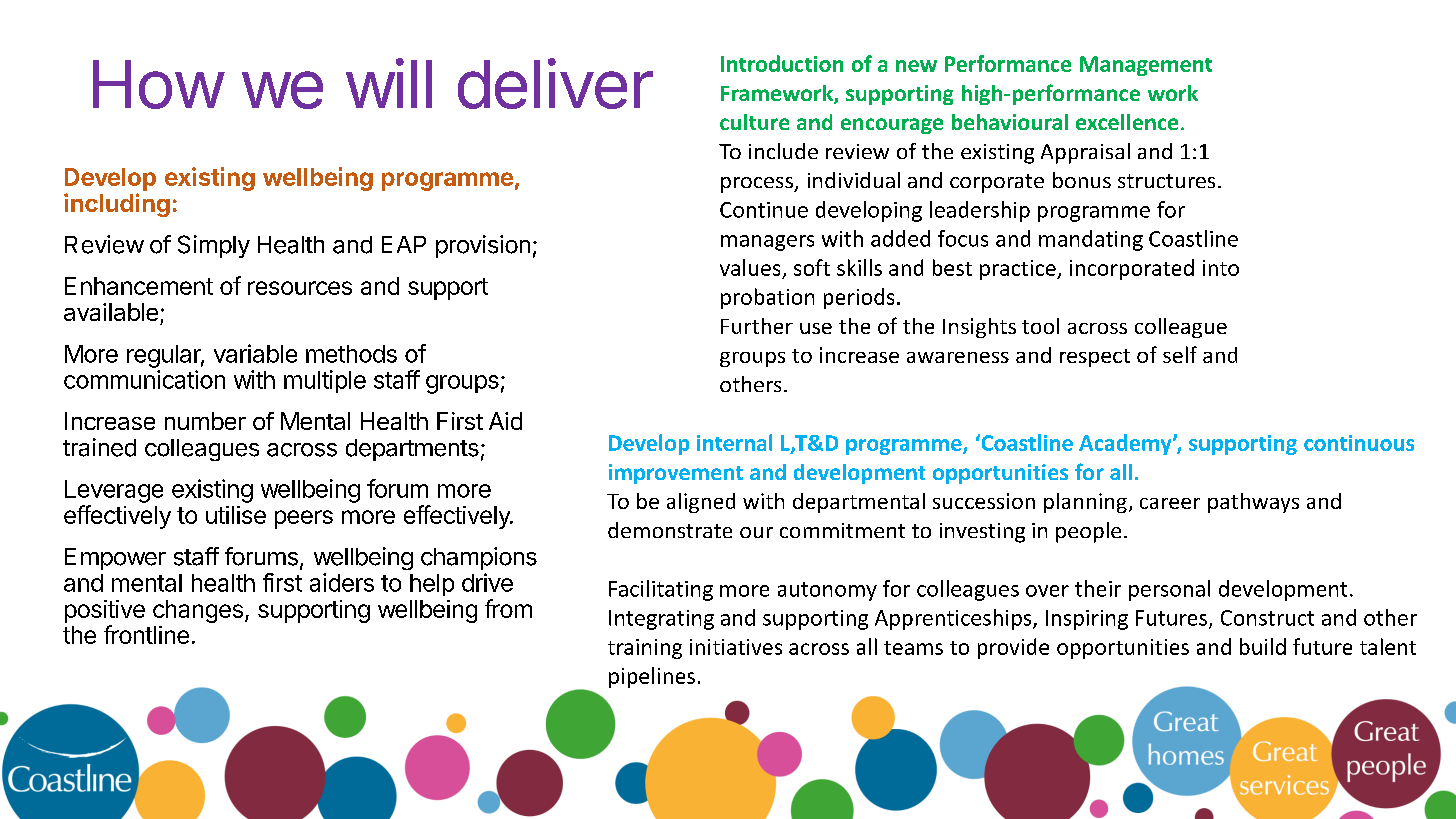 The image size is (1456, 819). Describe the element at coordinates (757, 326) in the page. I see `Further` at that location.
